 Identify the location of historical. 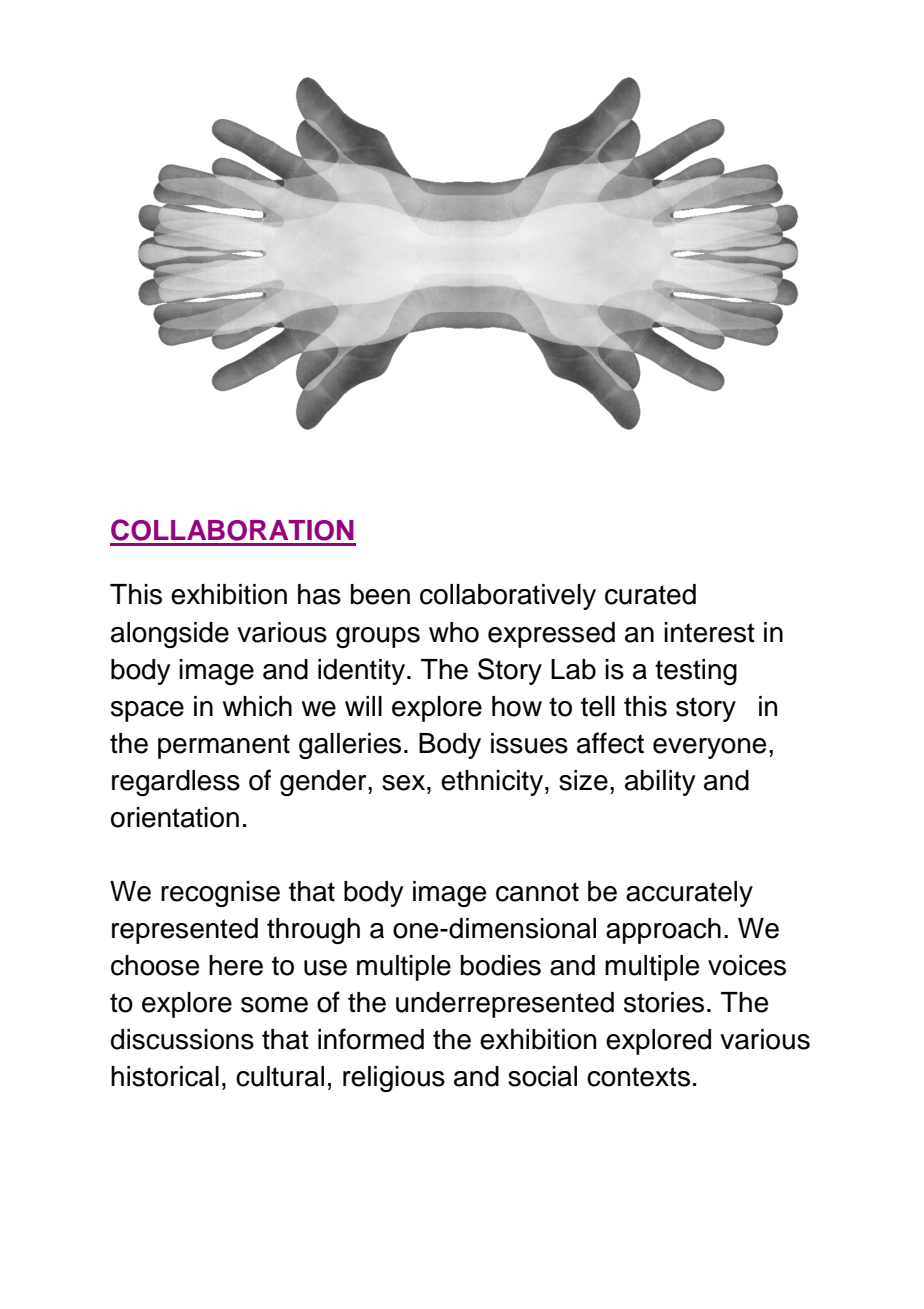
(165, 1076).
